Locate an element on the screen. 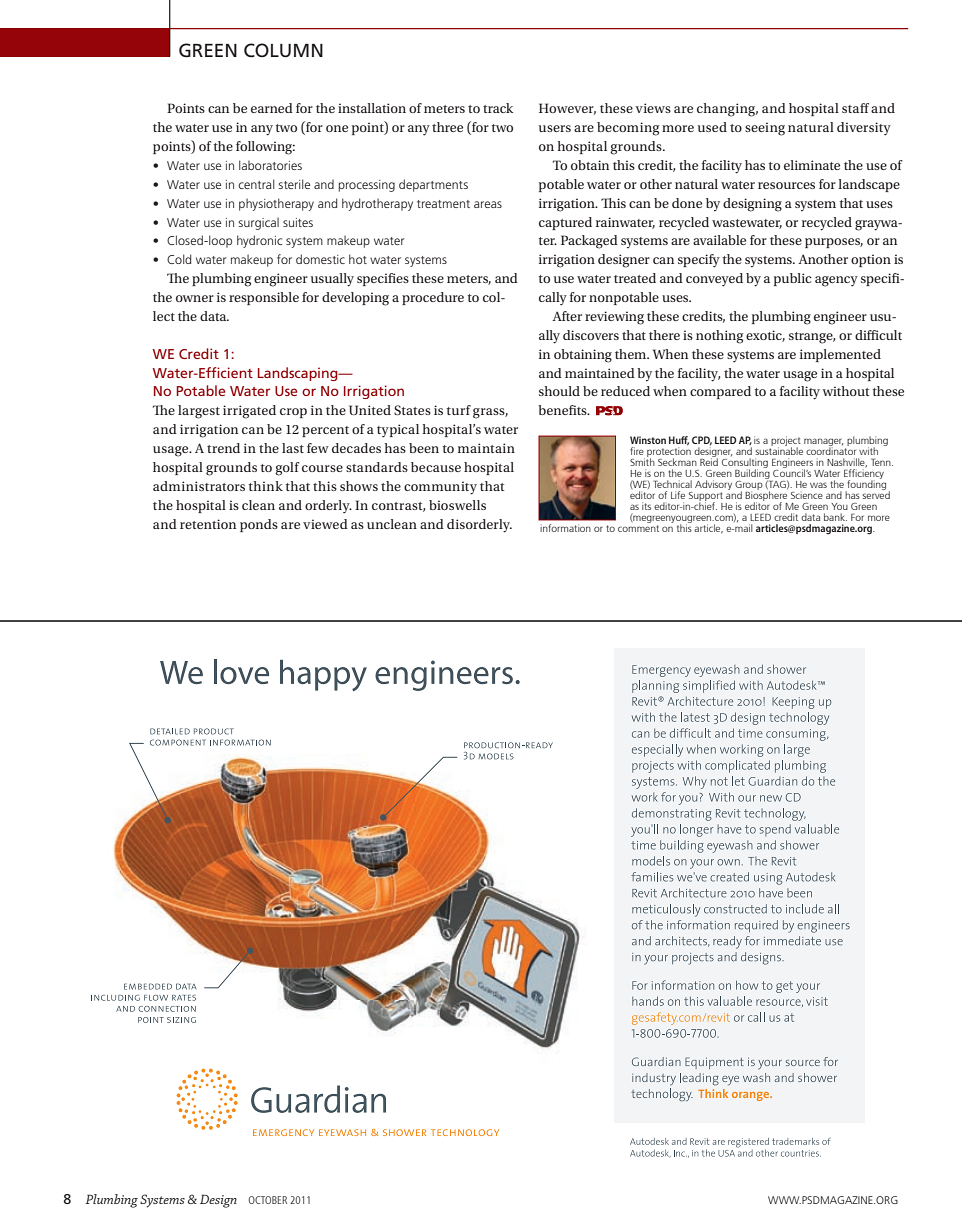 The image size is (962, 1232). bank is located at coordinates (835, 517).
